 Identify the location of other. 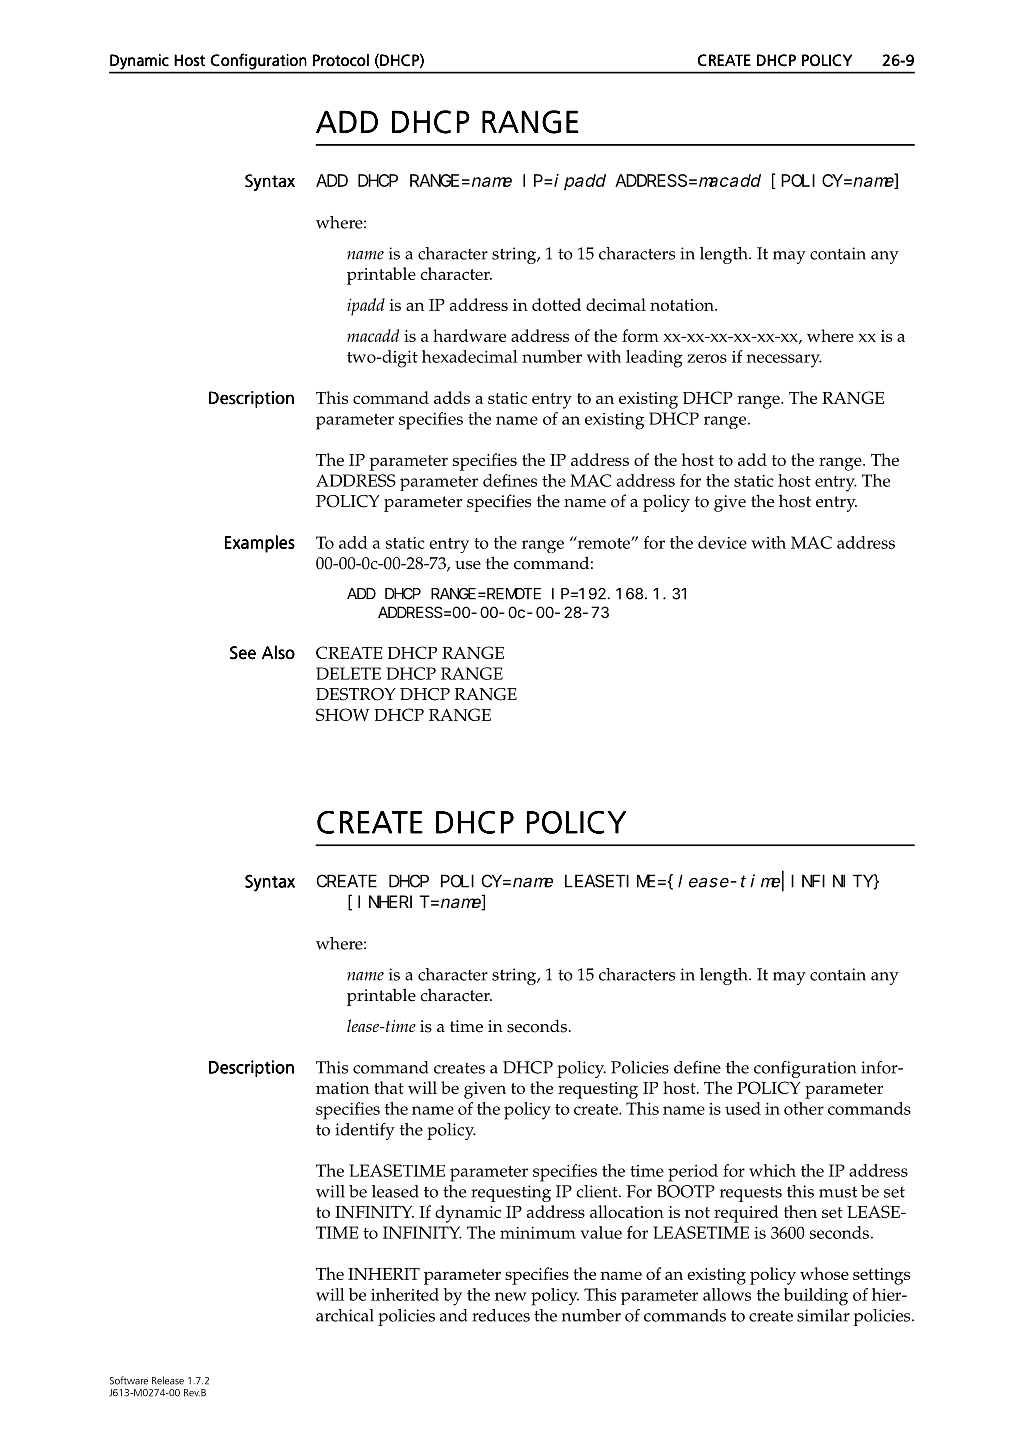
(804, 1108).
